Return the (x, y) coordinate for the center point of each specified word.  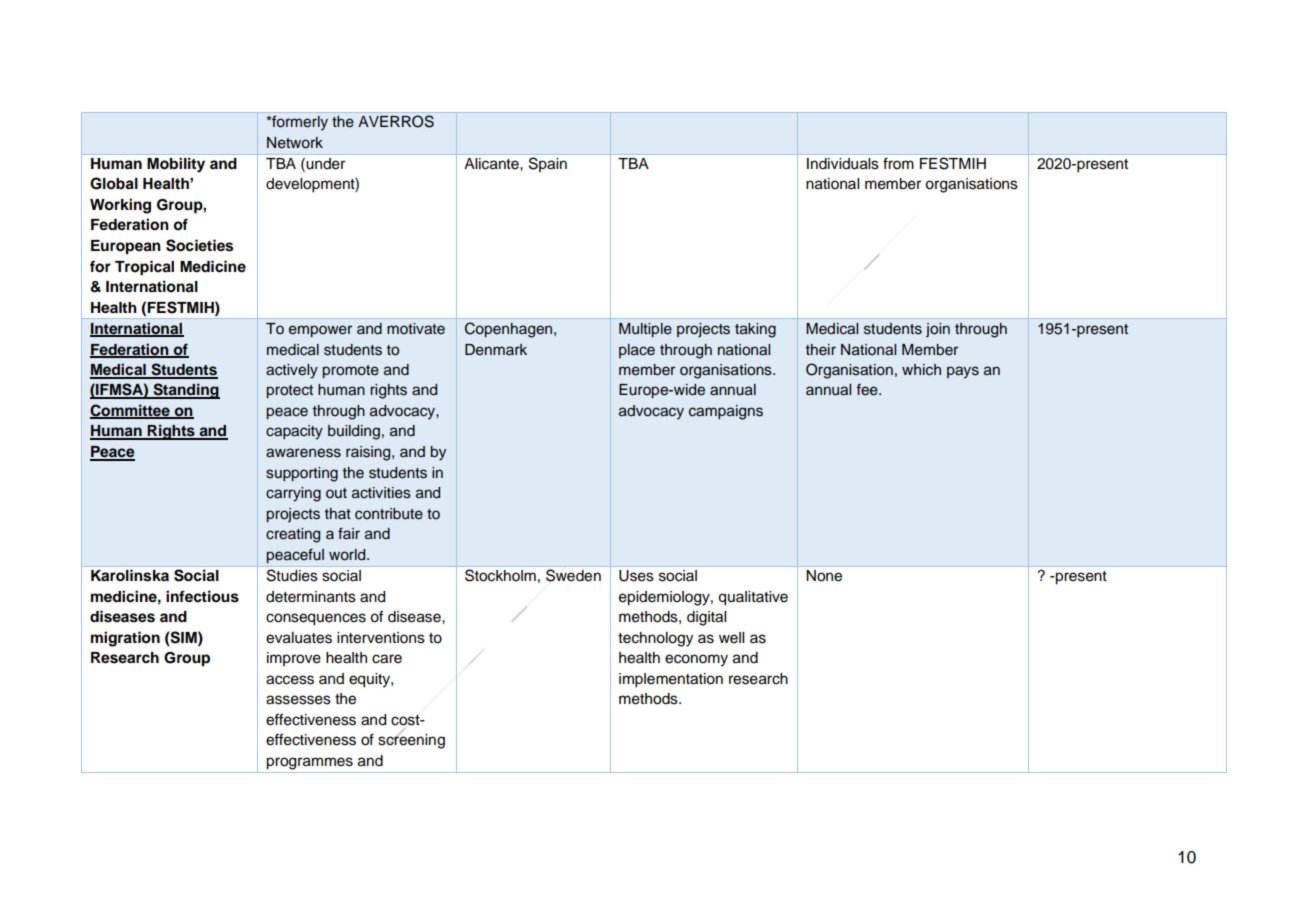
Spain (548, 164)
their (821, 349)
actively (292, 371)
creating (293, 535)
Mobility (176, 165)
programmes (309, 763)
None (824, 575)
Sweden (573, 575)
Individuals (843, 163)
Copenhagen (510, 330)
